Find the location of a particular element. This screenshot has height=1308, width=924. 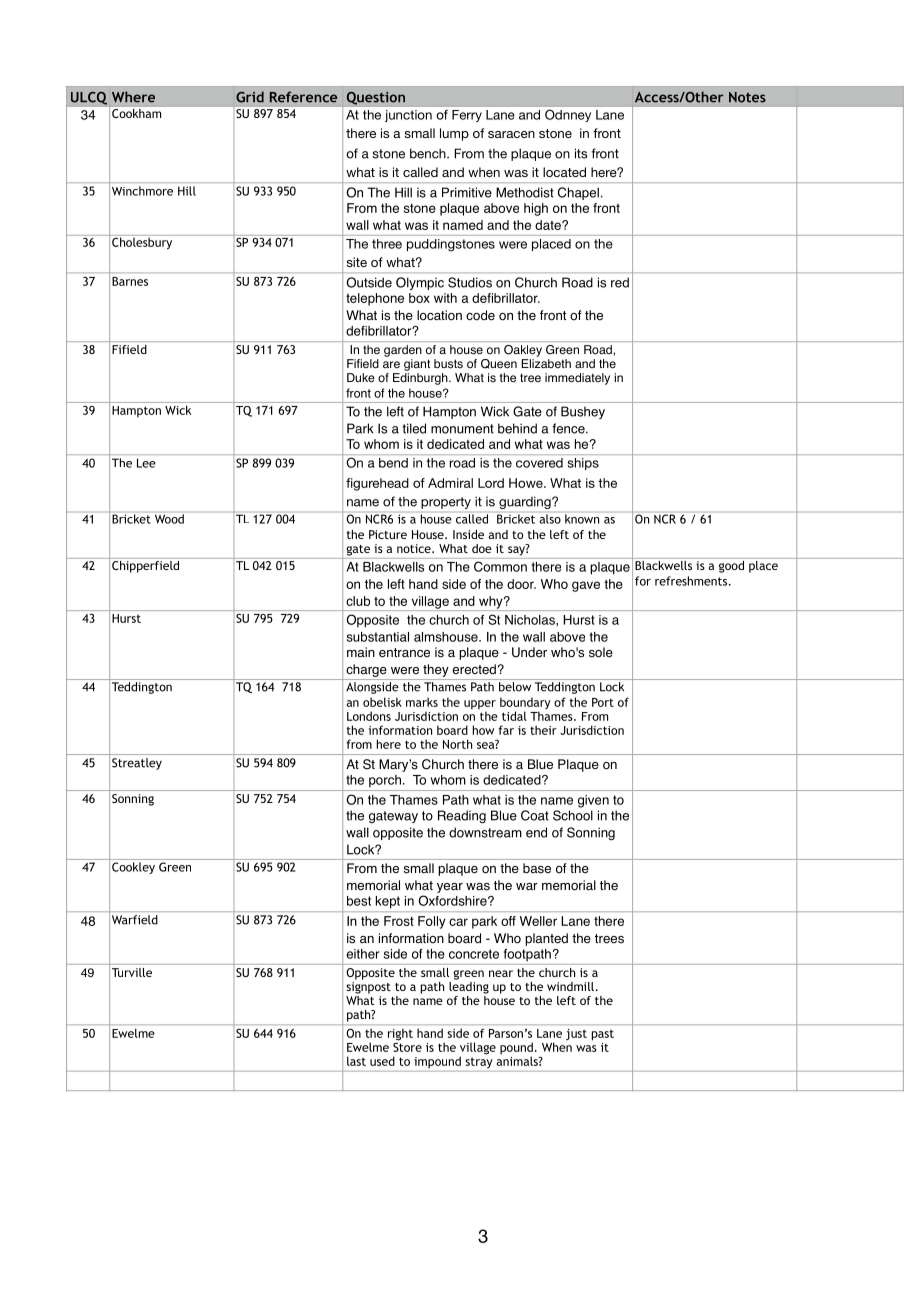

Barnes is located at coordinates (130, 281).
